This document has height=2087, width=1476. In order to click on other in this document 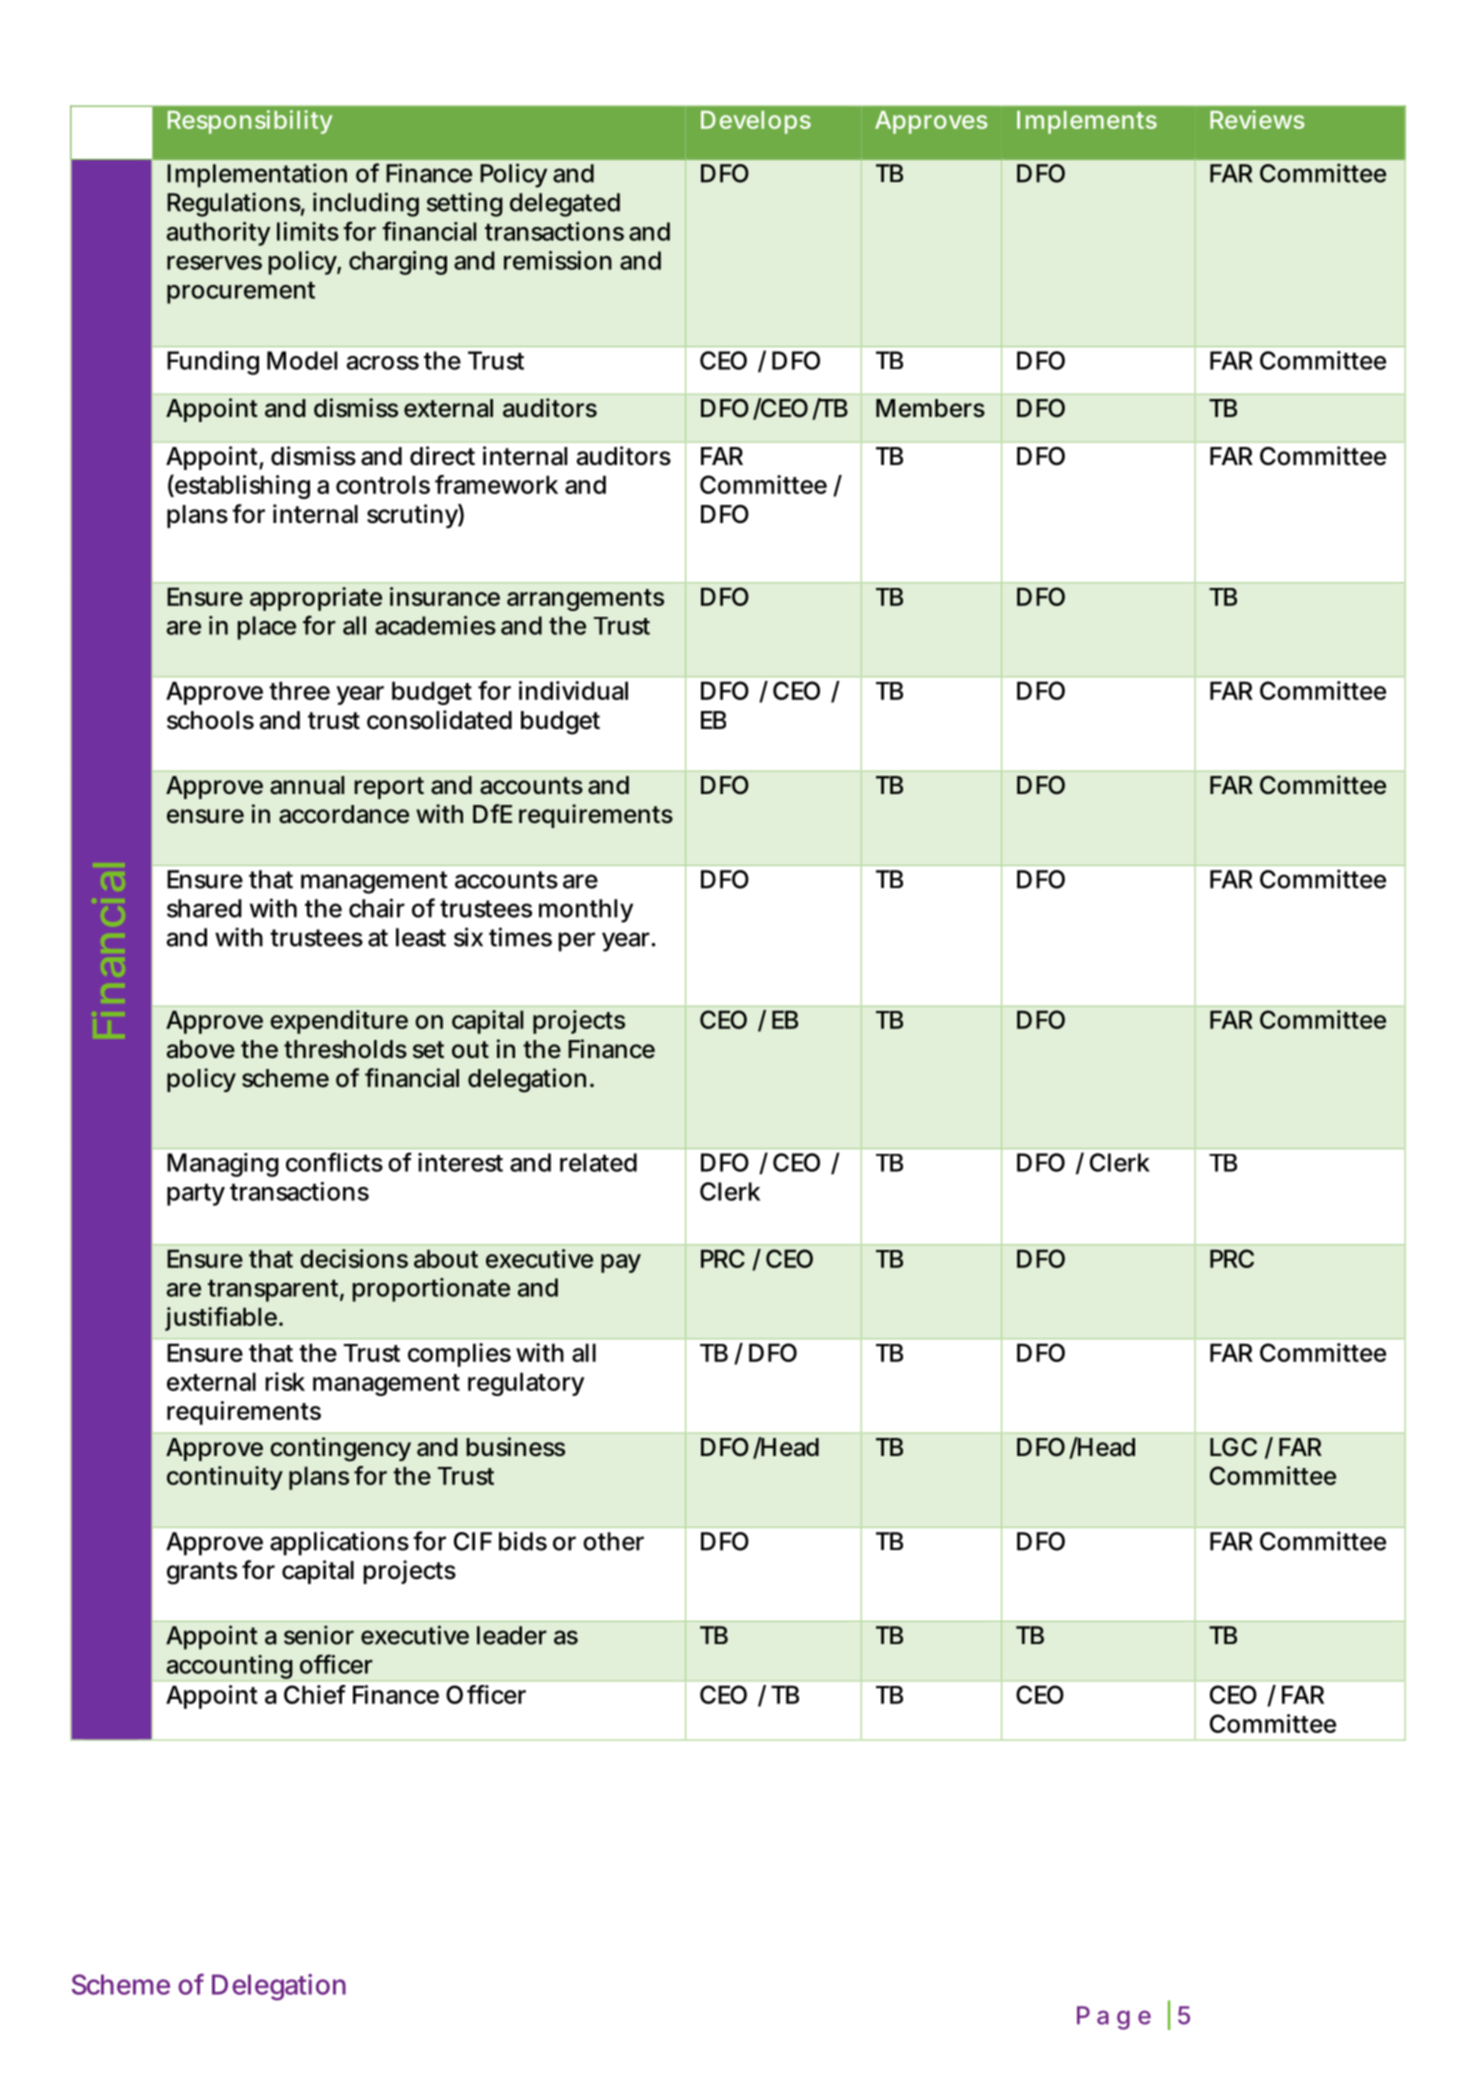, I will do `click(613, 1541)`.
